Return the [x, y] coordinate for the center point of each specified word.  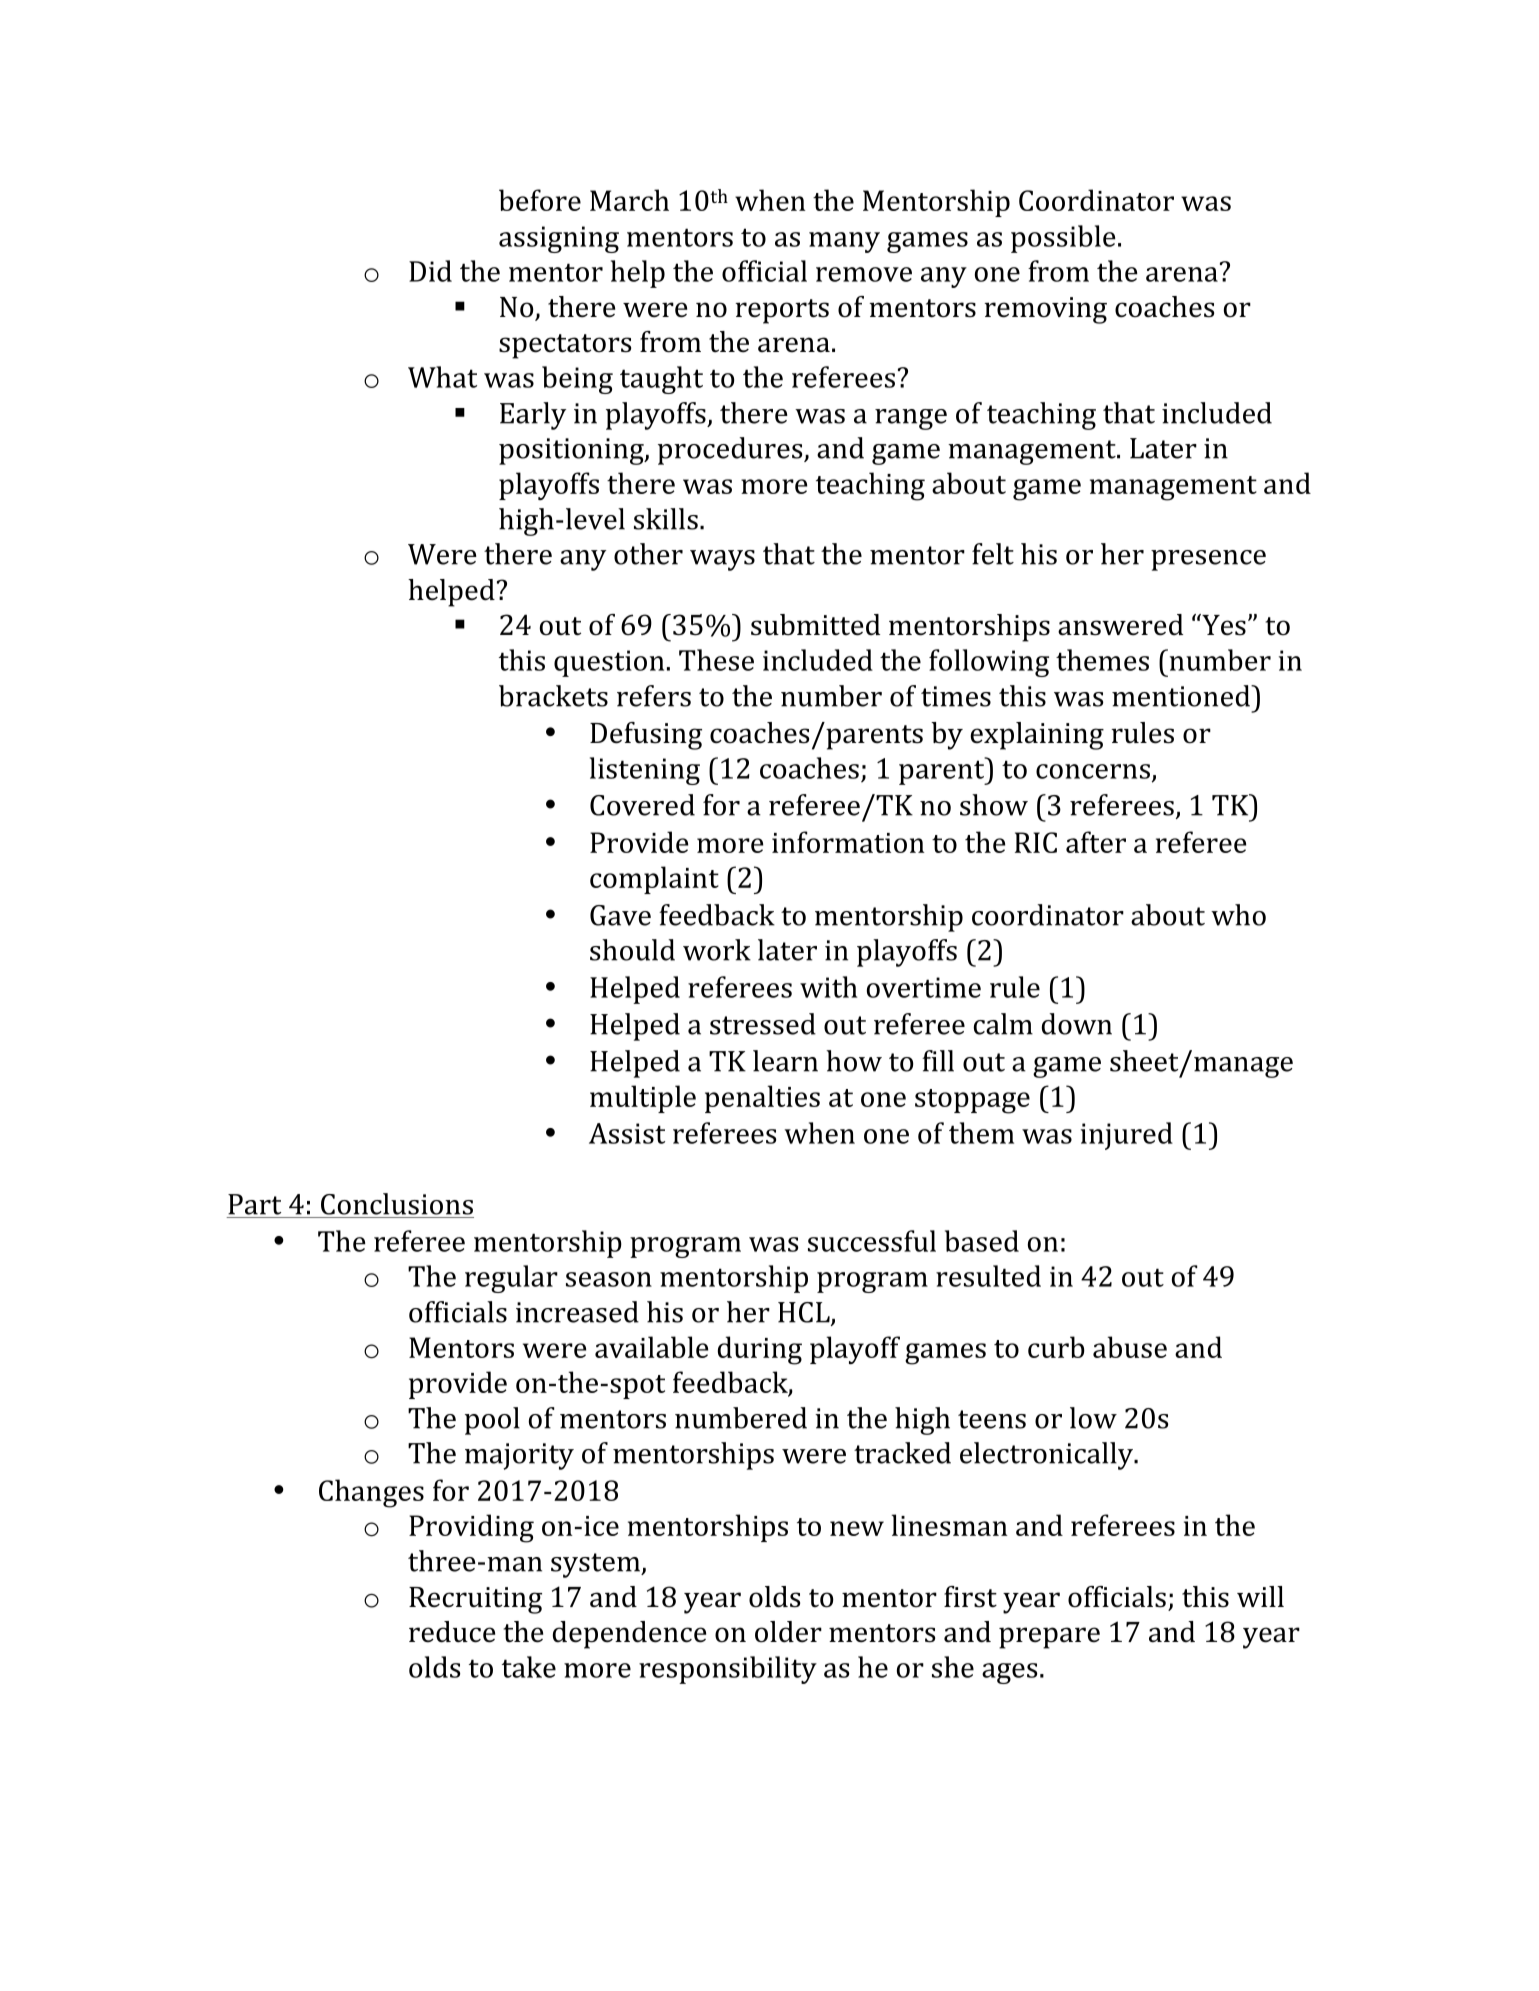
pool [492, 1421]
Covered [642, 805]
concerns [1093, 771]
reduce [452, 1632]
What [442, 377]
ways [722, 560]
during [760, 1350]
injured [1127, 1136]
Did [430, 271]
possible [1063, 239]
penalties [762, 1099]
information [848, 842]
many [844, 242]
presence [1208, 560]
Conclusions [397, 1204]
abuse [1130, 1347]
